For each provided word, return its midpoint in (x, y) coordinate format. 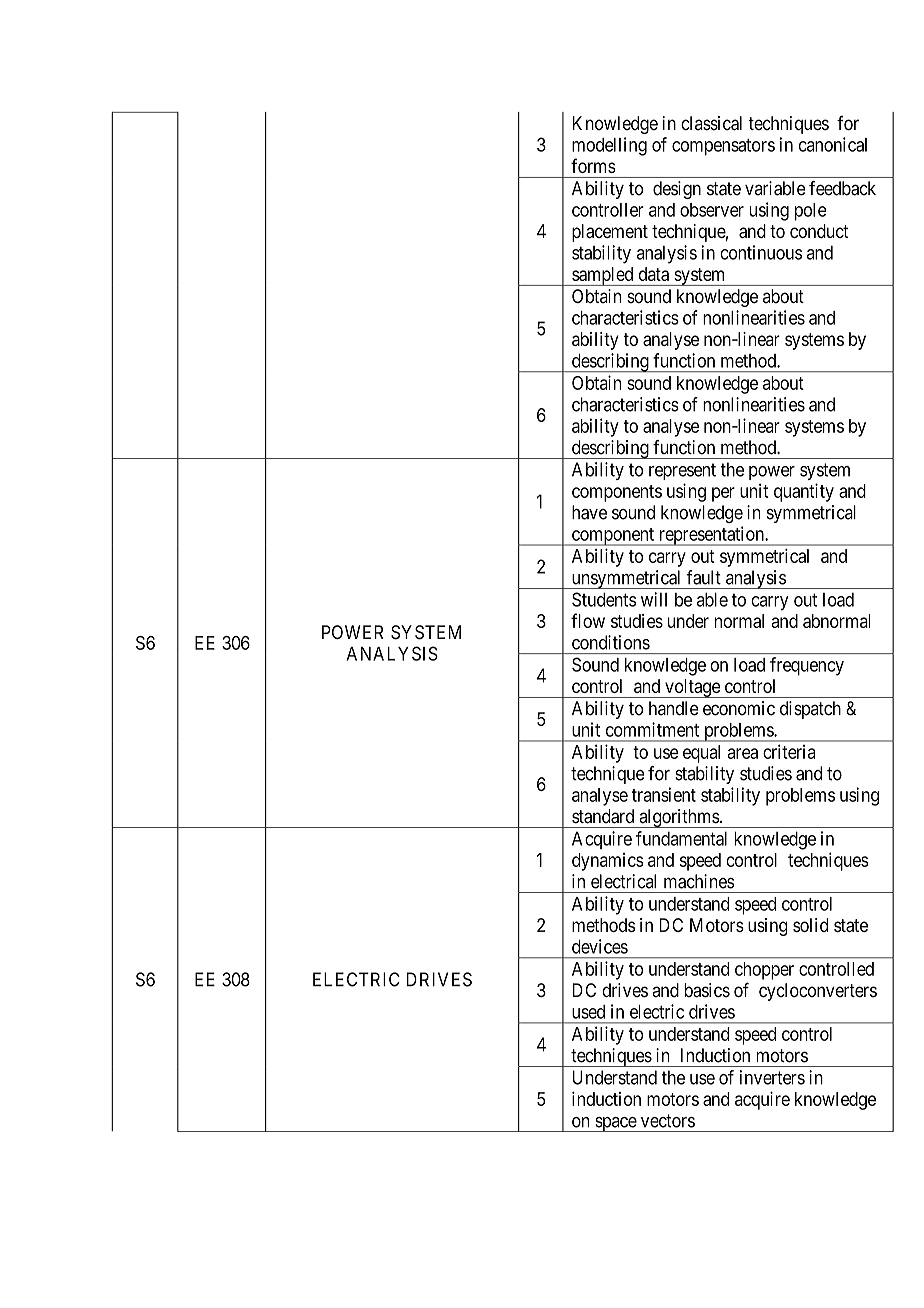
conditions (611, 642)
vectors (668, 1121)
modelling (609, 146)
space (615, 1124)
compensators (723, 147)
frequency (807, 666)
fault (703, 577)
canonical (833, 144)
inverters (772, 1077)
